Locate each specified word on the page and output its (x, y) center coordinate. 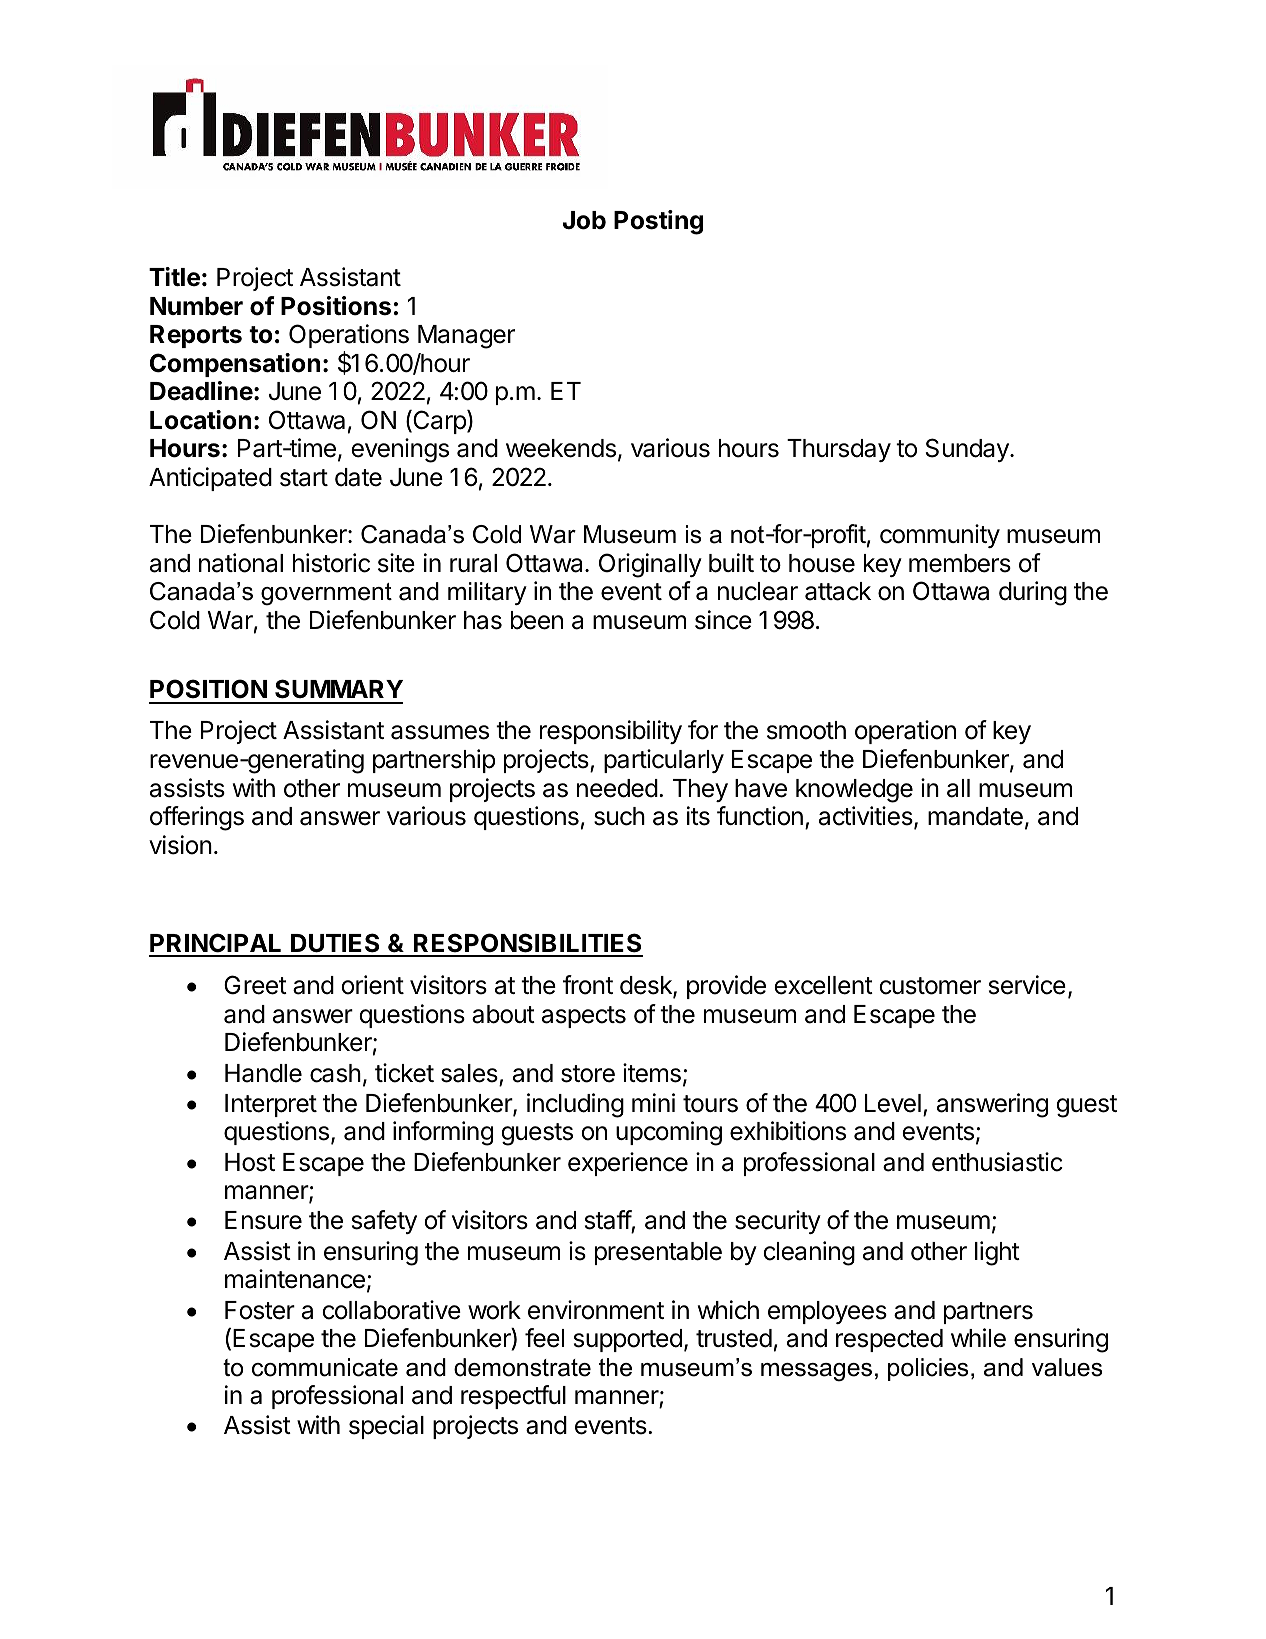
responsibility (611, 732)
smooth (806, 730)
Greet (255, 985)
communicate (325, 1367)
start (304, 478)
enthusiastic (997, 1162)
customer (930, 986)
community (940, 536)
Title (174, 277)
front (588, 985)
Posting (658, 222)
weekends (561, 448)
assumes (440, 732)
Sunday (968, 450)
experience (628, 1164)
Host (250, 1162)
